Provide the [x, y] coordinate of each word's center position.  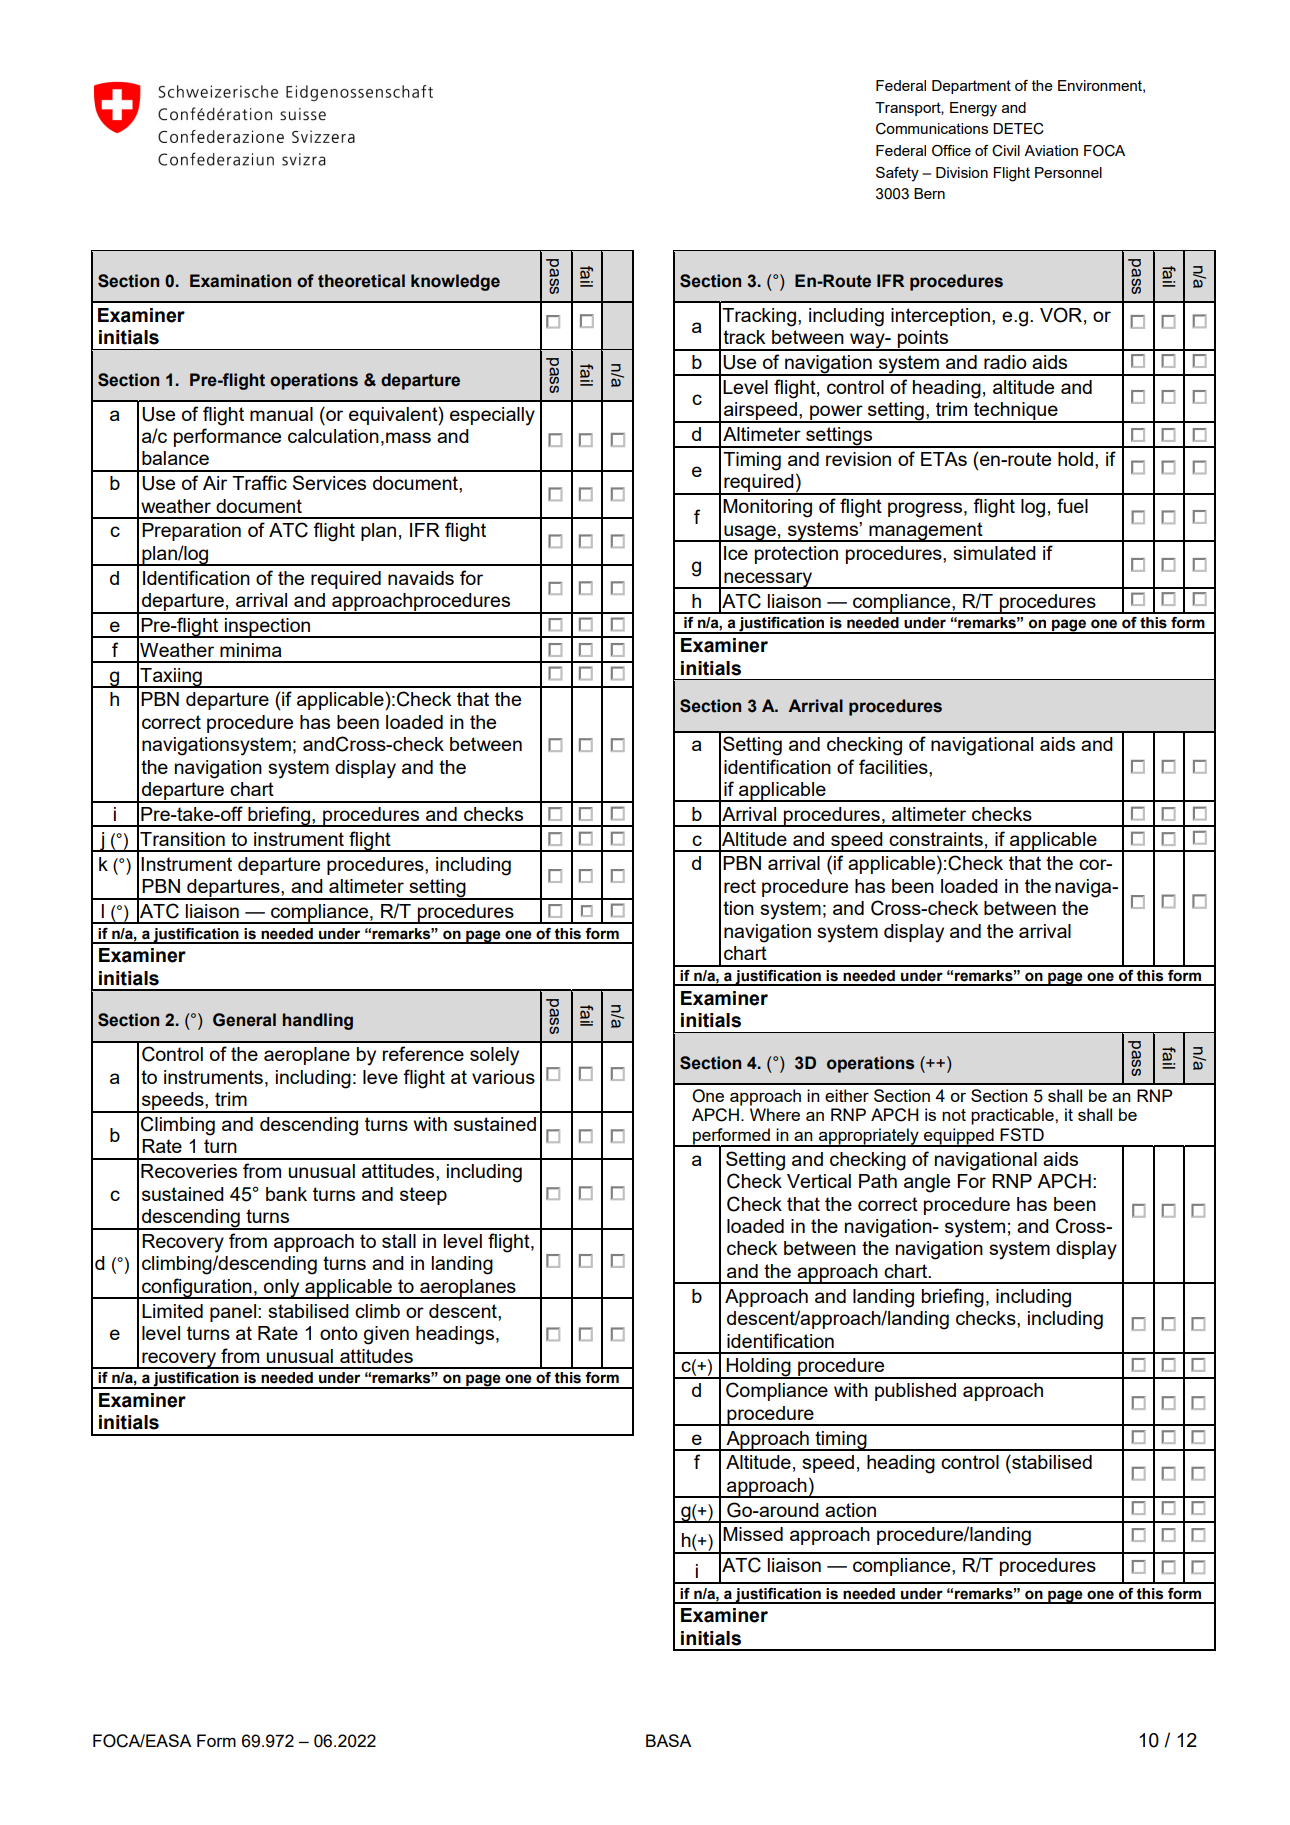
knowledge [455, 282]
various [503, 1077]
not [954, 1115]
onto [339, 1333]
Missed [753, 1534]
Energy [973, 109]
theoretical [361, 281]
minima [251, 650]
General [244, 1020]
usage [750, 533]
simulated [994, 553]
